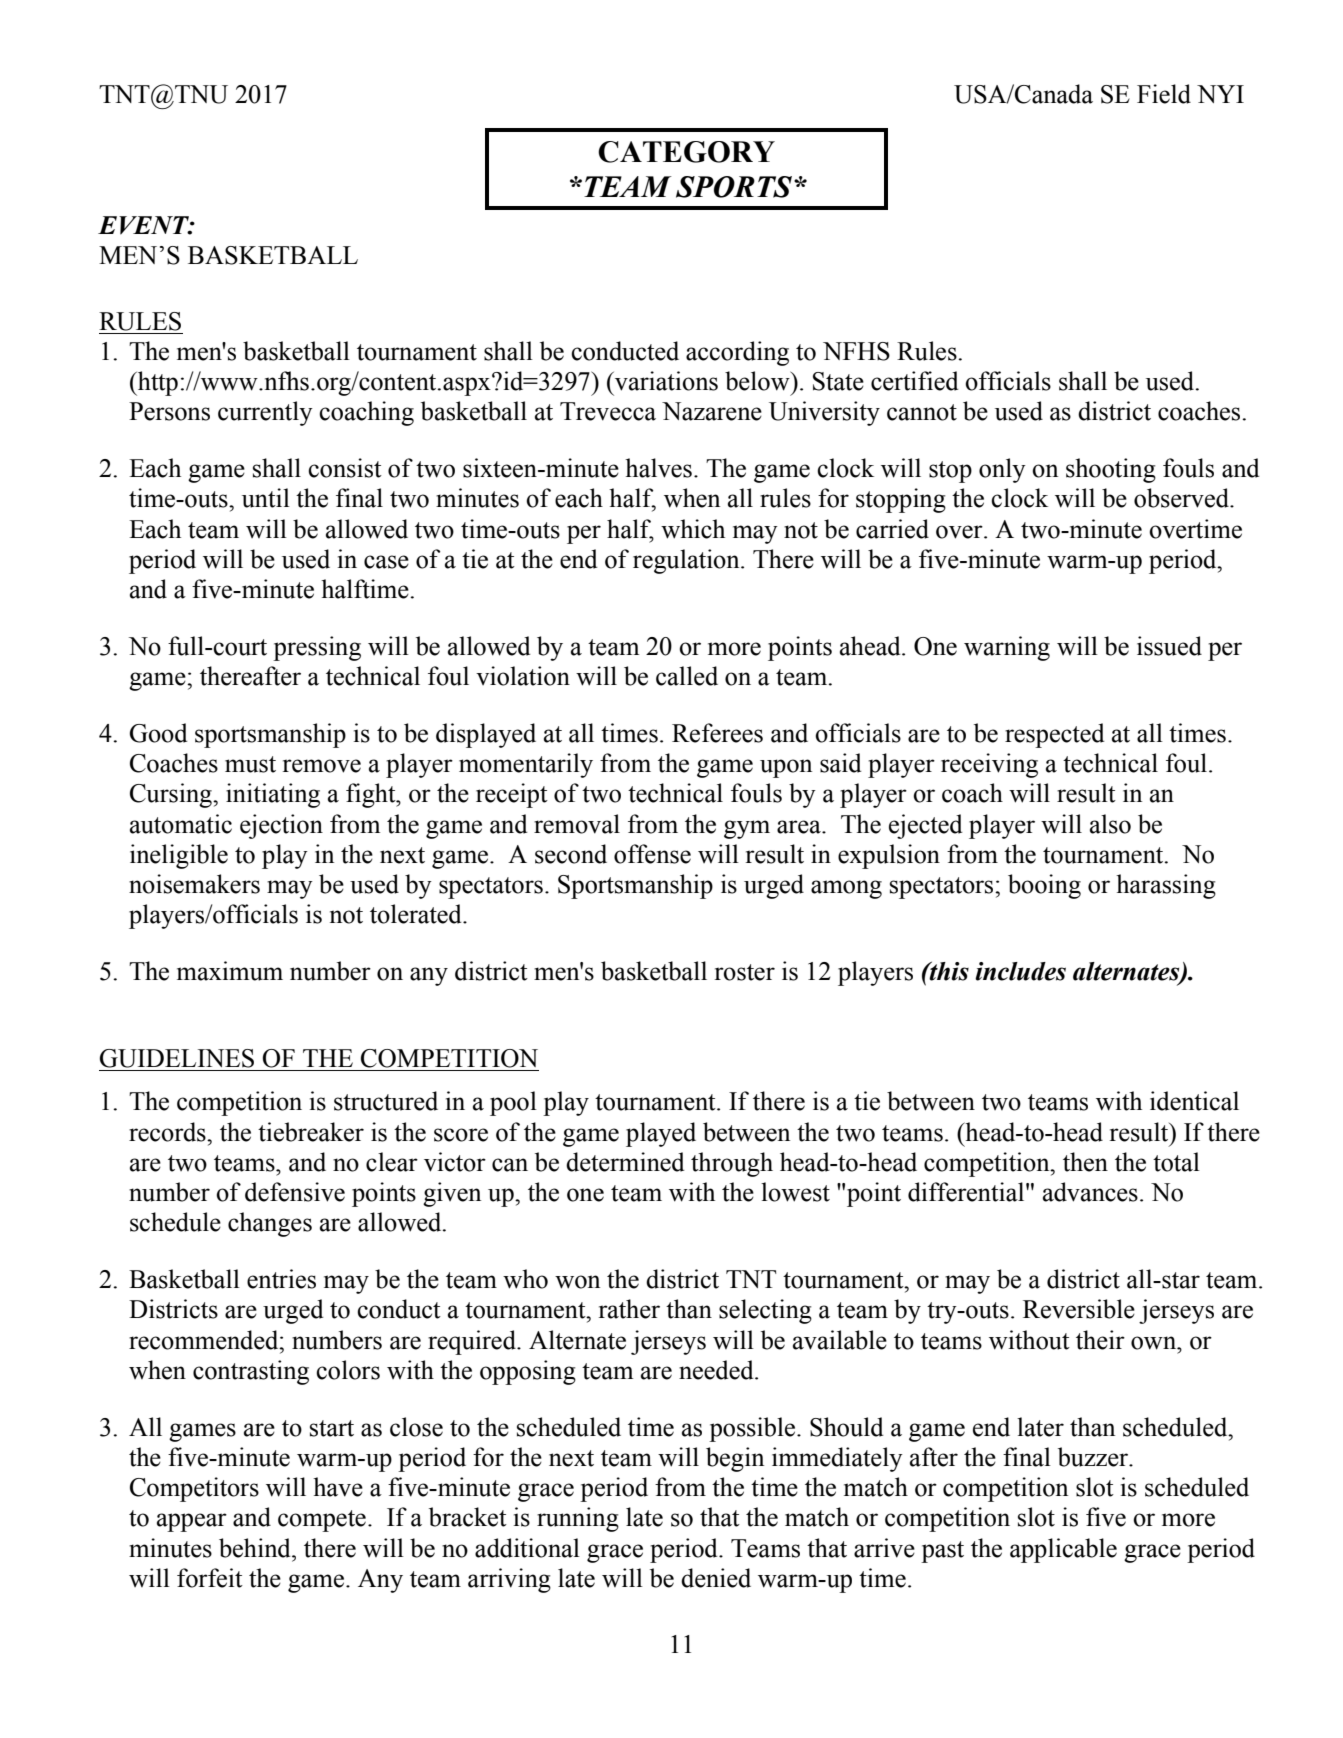 This page has width=1343, height=1738. Describe the element at coordinates (716, 1578) in the page. I see `denied` at that location.
